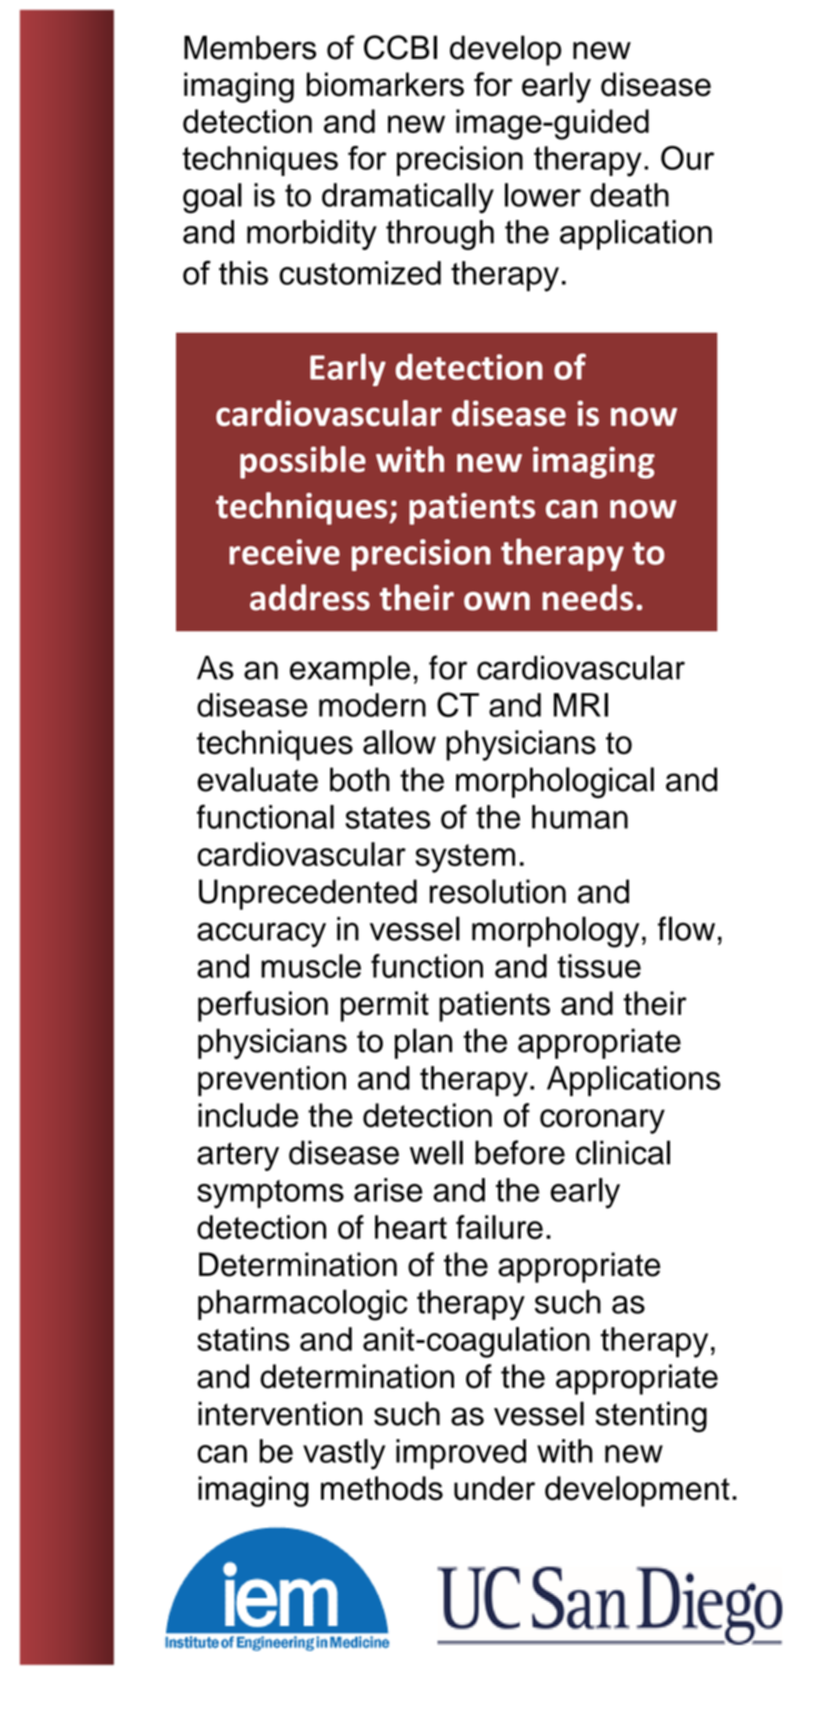  What do you see at coordinates (423, 1043) in the document?
I see `plan` at bounding box center [423, 1043].
